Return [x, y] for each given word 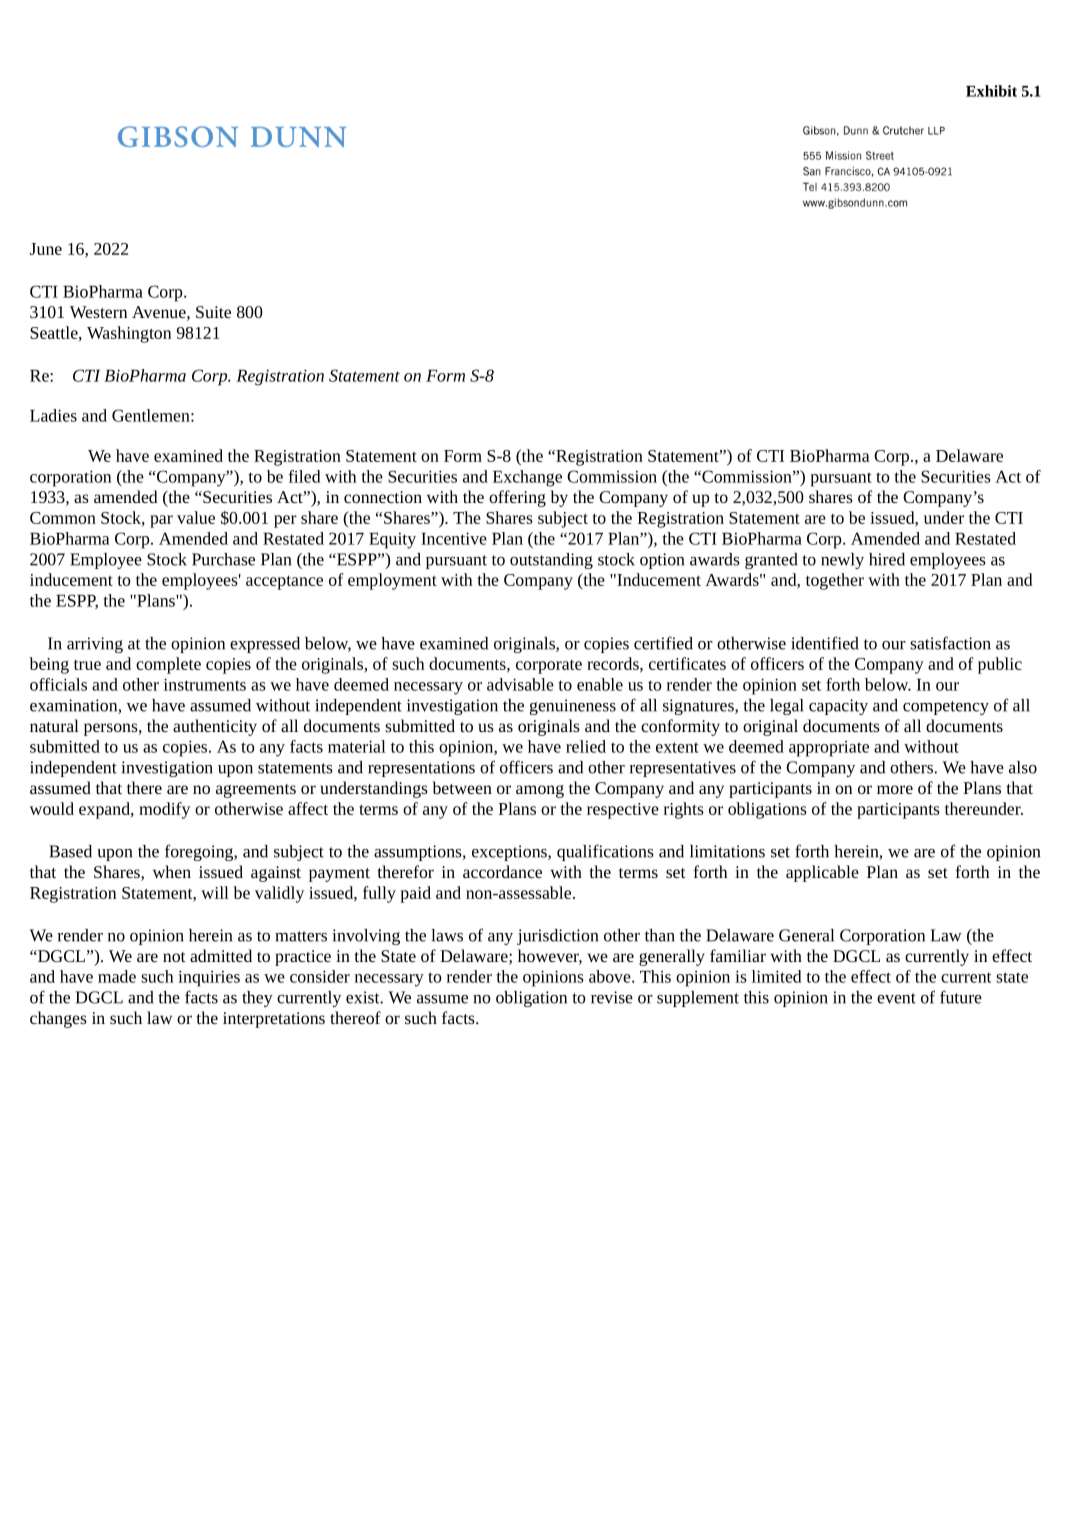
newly [842, 561]
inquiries [209, 978]
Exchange [527, 478]
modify [164, 810]
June [46, 249]
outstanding [551, 561]
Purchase [223, 559]
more [895, 789]
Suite [213, 312]
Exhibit [991, 91]
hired [887, 559]
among [540, 791]
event [896, 998]
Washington [129, 334]
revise [612, 997]
